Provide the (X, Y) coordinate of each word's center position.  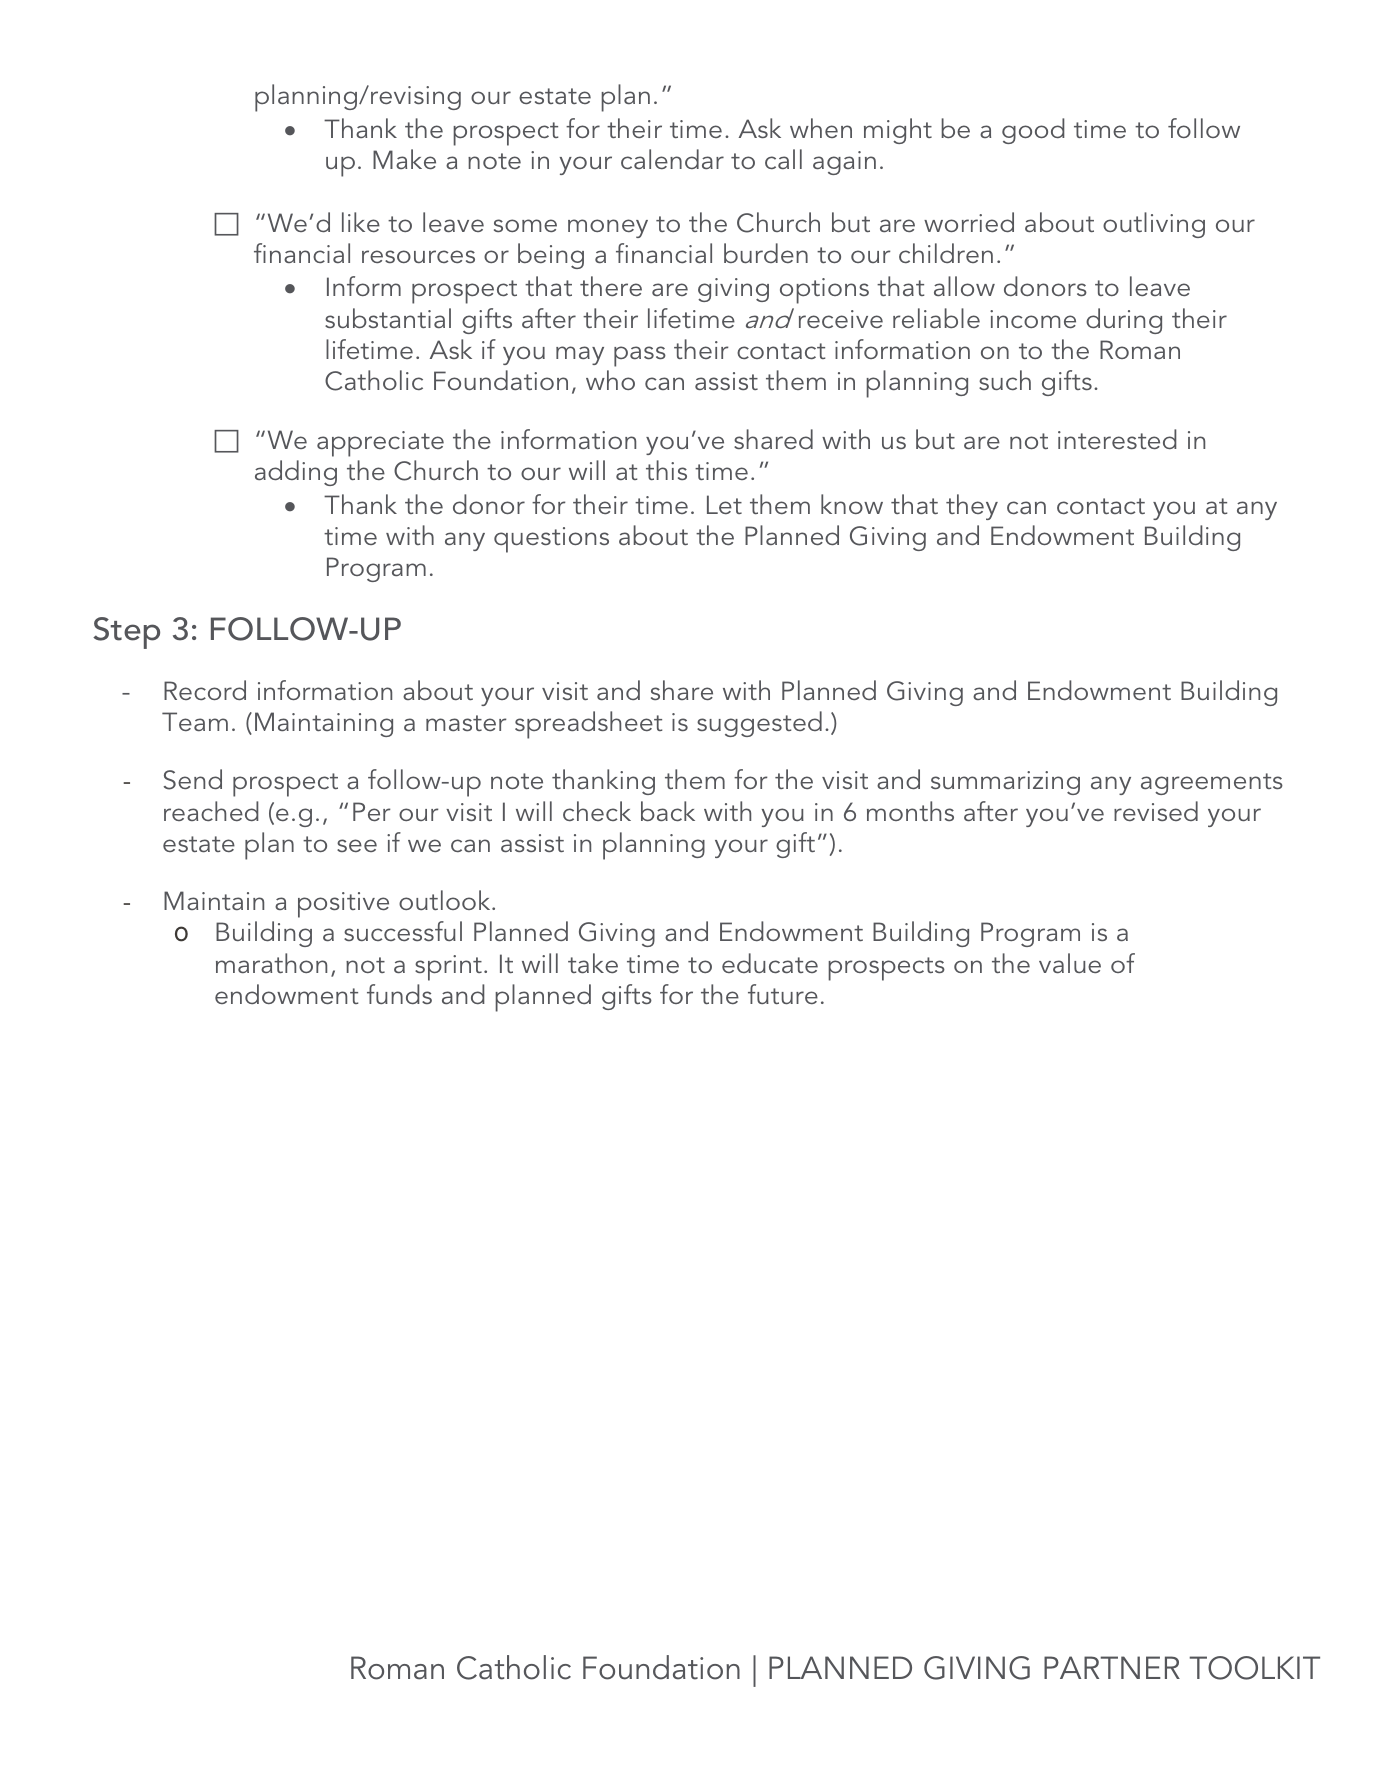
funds (399, 994)
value (1070, 963)
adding (296, 473)
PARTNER (1112, 1667)
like (361, 222)
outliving (1154, 225)
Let (724, 504)
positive (343, 905)
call (783, 159)
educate (770, 963)
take (593, 963)
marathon (271, 963)
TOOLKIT (1254, 1668)
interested (1117, 439)
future (783, 994)
